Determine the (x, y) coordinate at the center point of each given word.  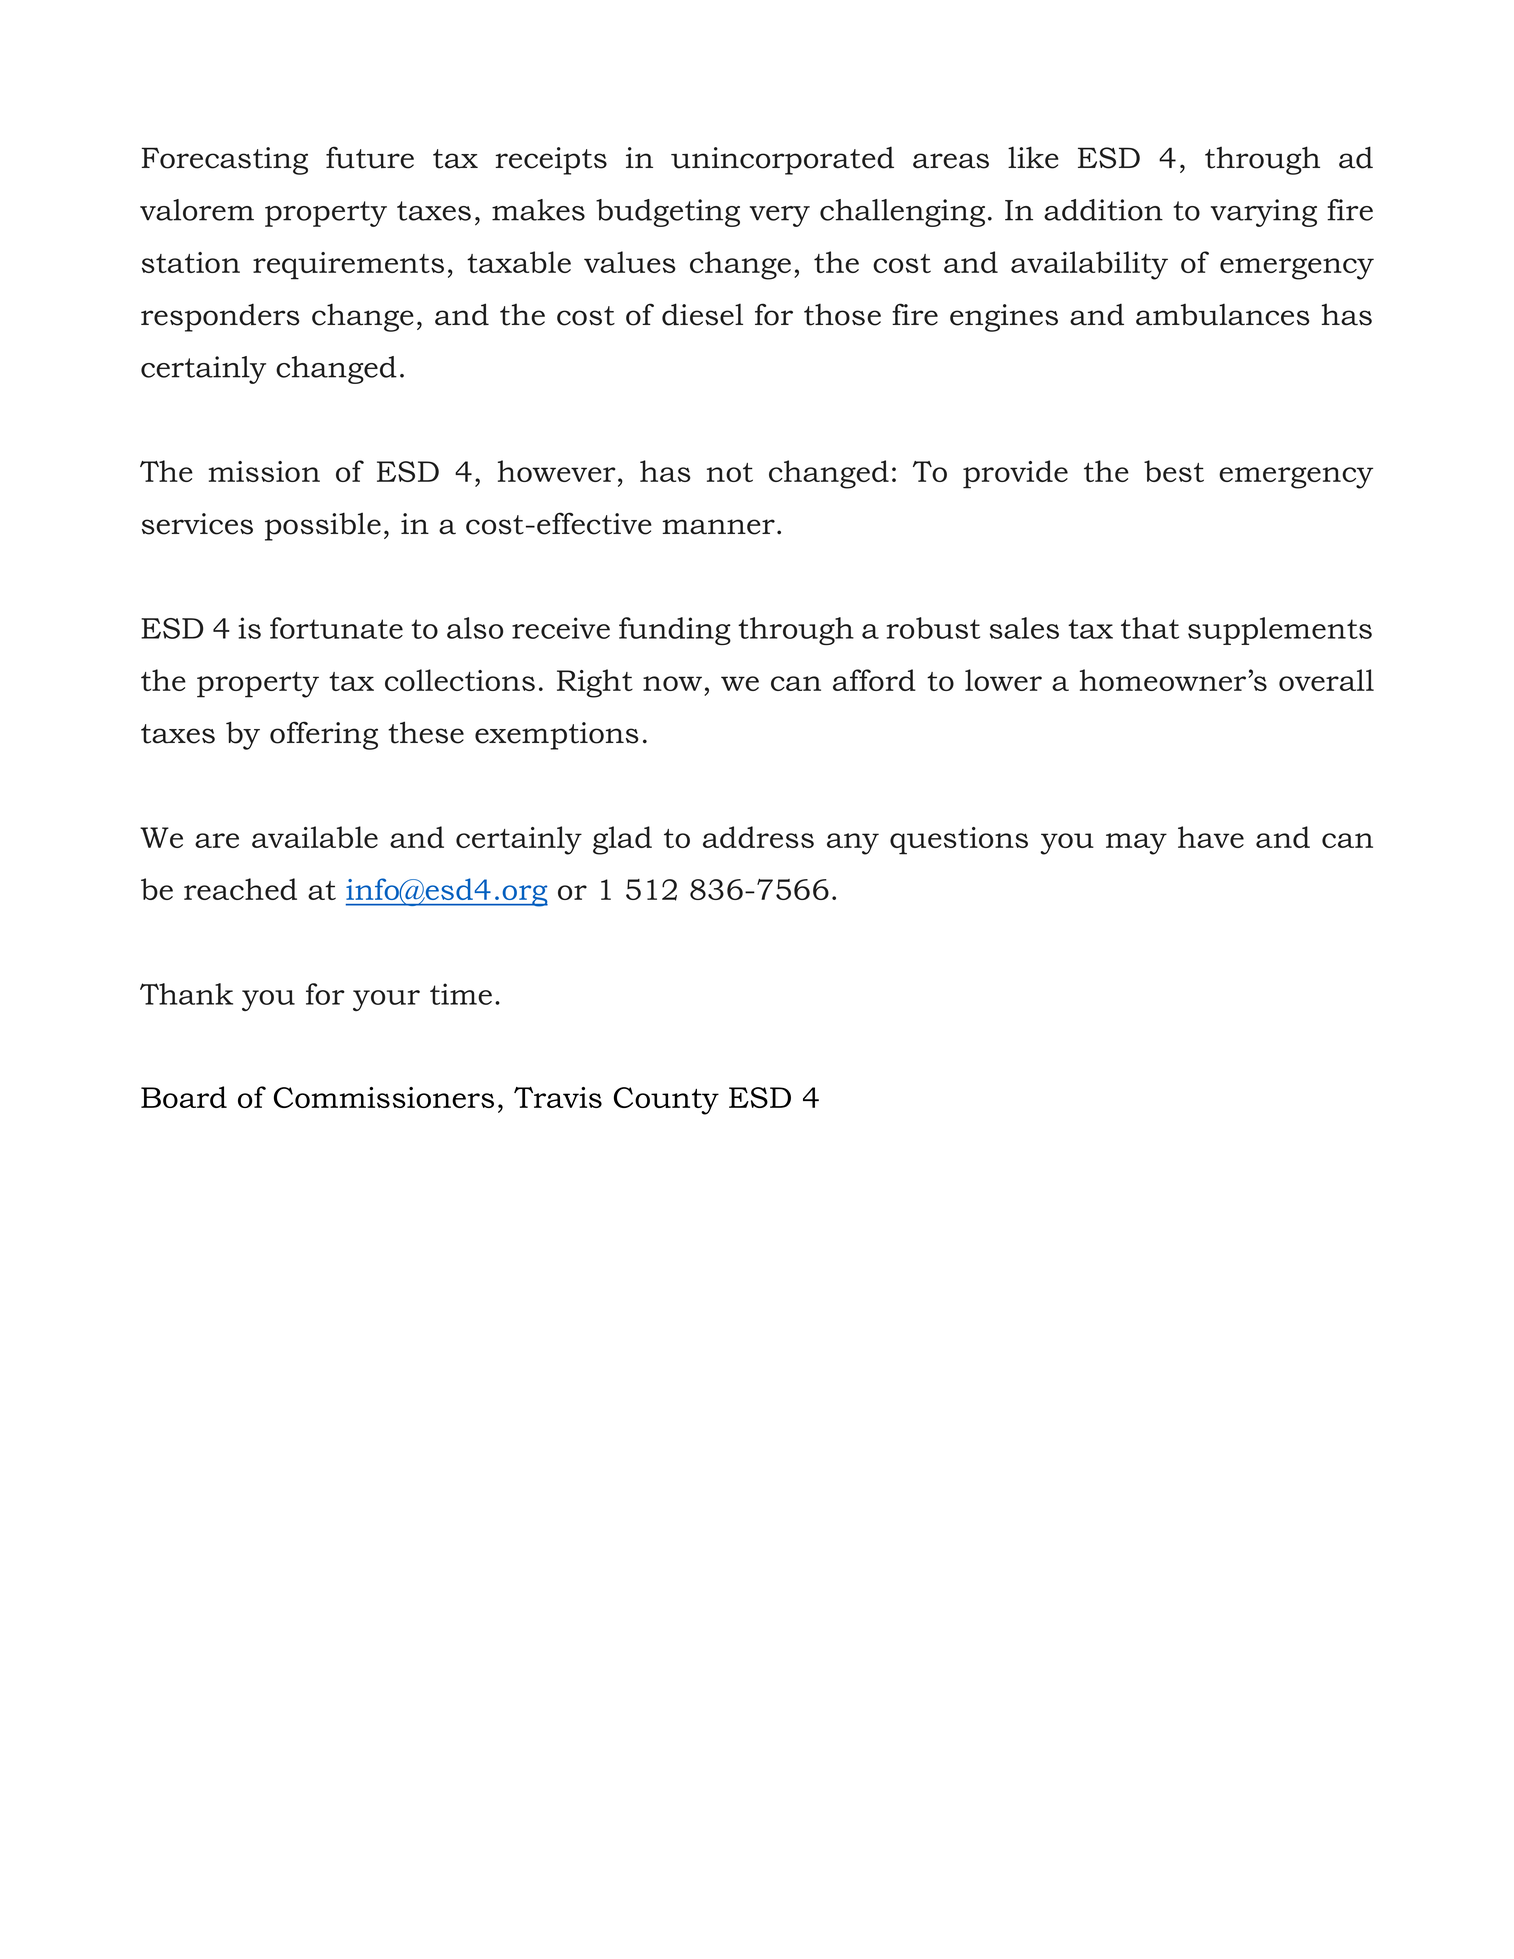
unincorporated (782, 160)
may (1136, 844)
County (666, 1101)
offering (324, 735)
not (730, 472)
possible (323, 526)
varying (1264, 213)
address (758, 837)
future (370, 157)
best (1174, 471)
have (1211, 837)
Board (184, 1097)
